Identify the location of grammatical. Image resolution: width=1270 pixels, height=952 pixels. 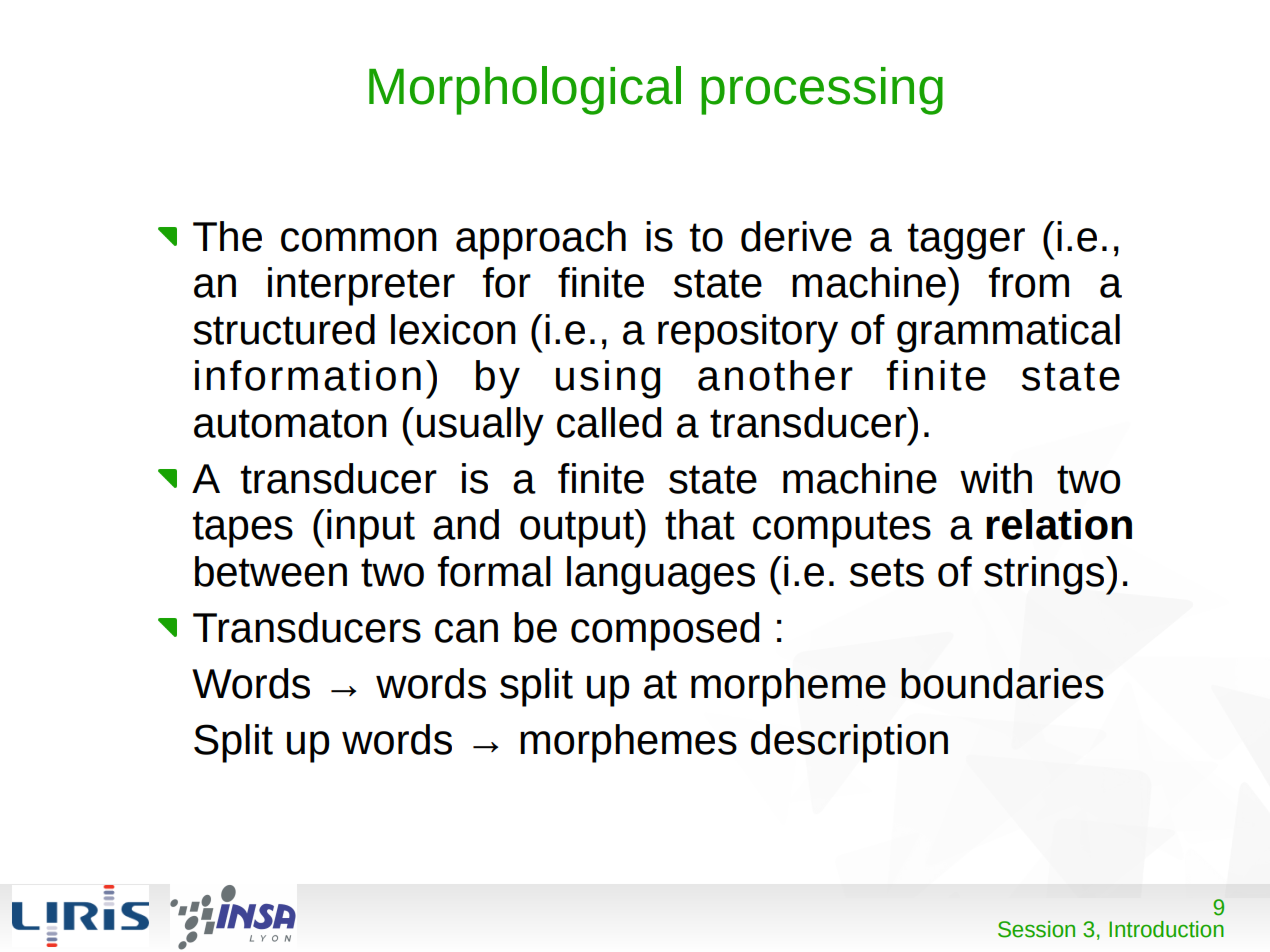
(1008, 333).
